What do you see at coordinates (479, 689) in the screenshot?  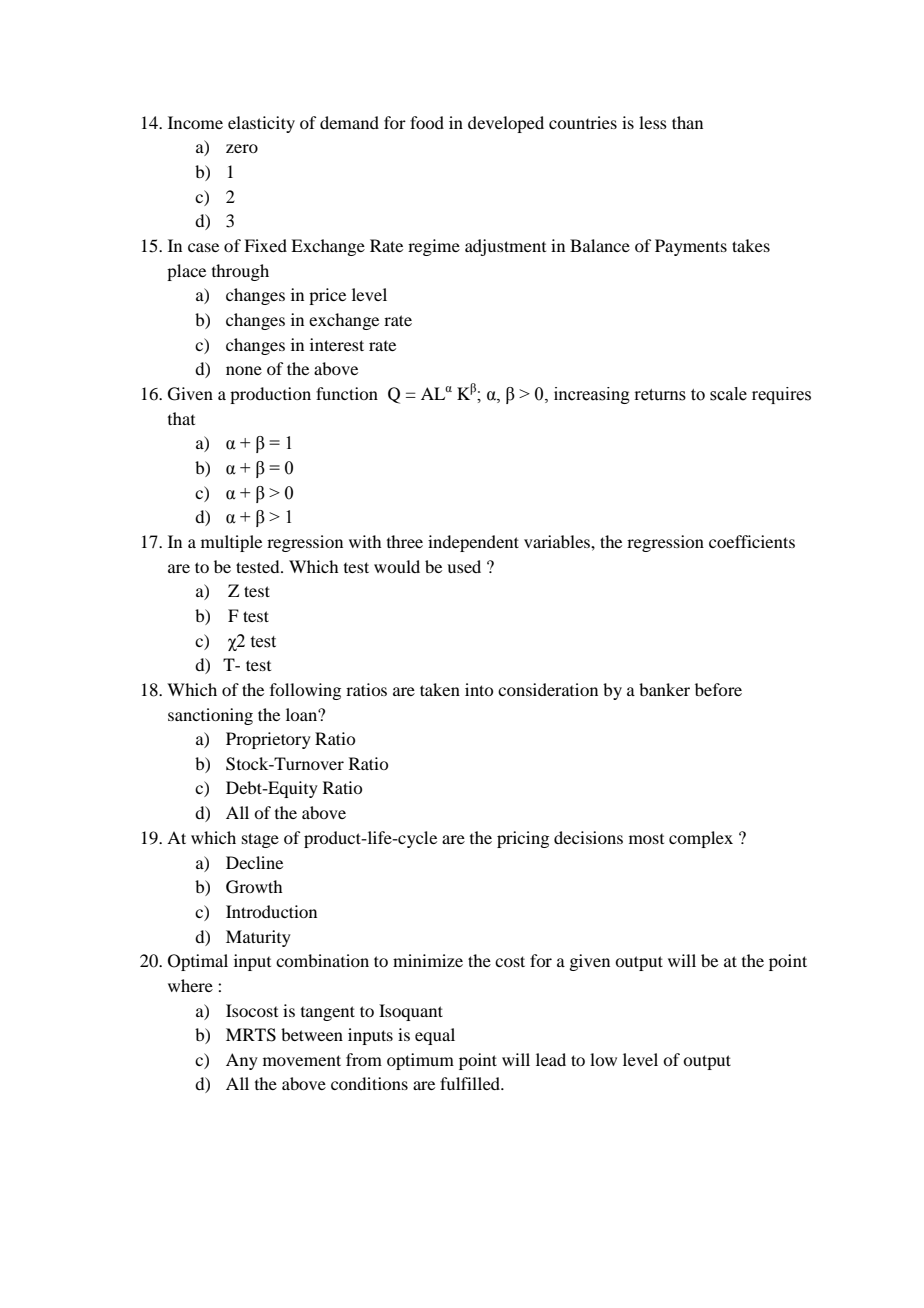 I see `into` at bounding box center [479, 689].
